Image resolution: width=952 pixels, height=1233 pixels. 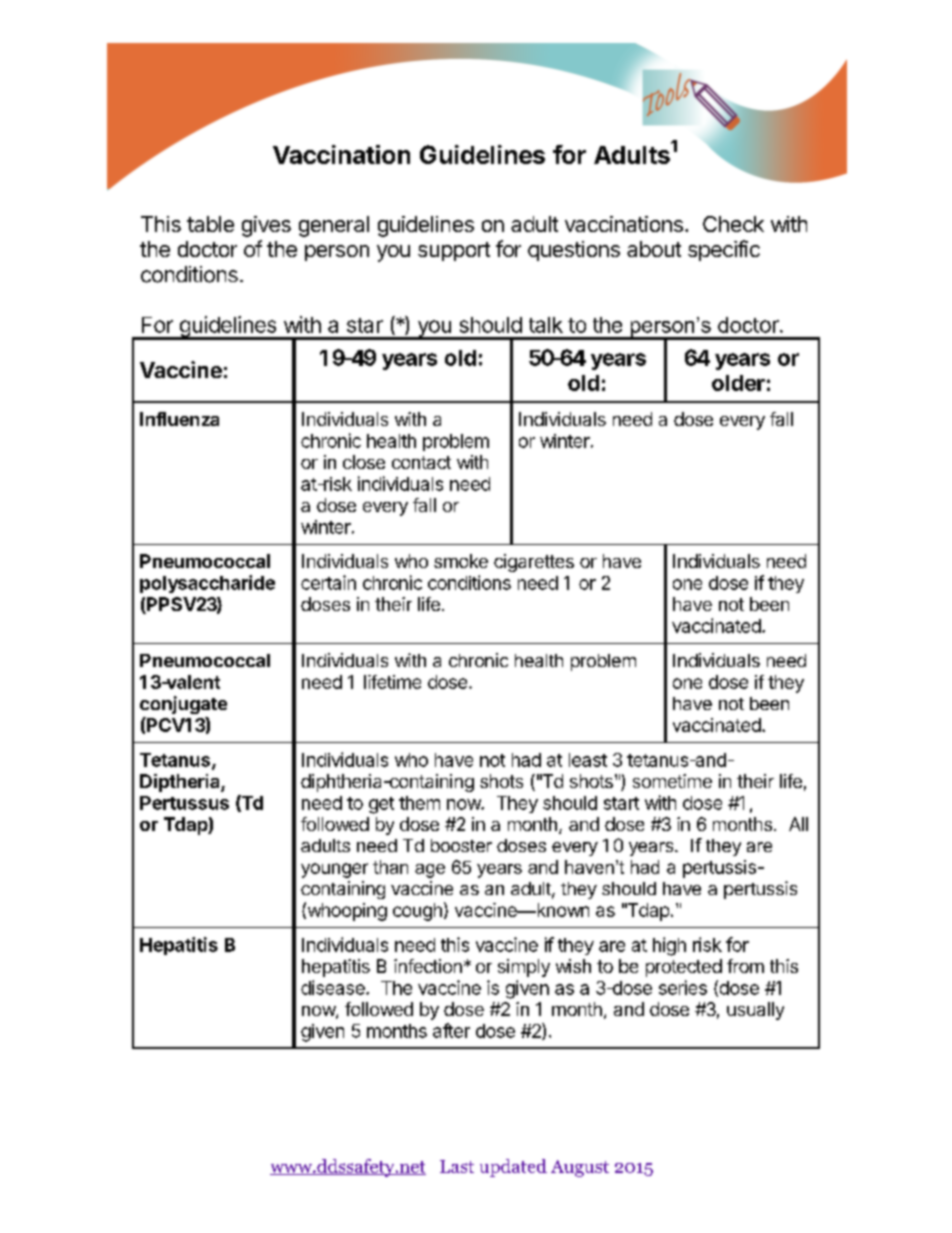 What do you see at coordinates (669, 946) in the page?
I see `high` at bounding box center [669, 946].
